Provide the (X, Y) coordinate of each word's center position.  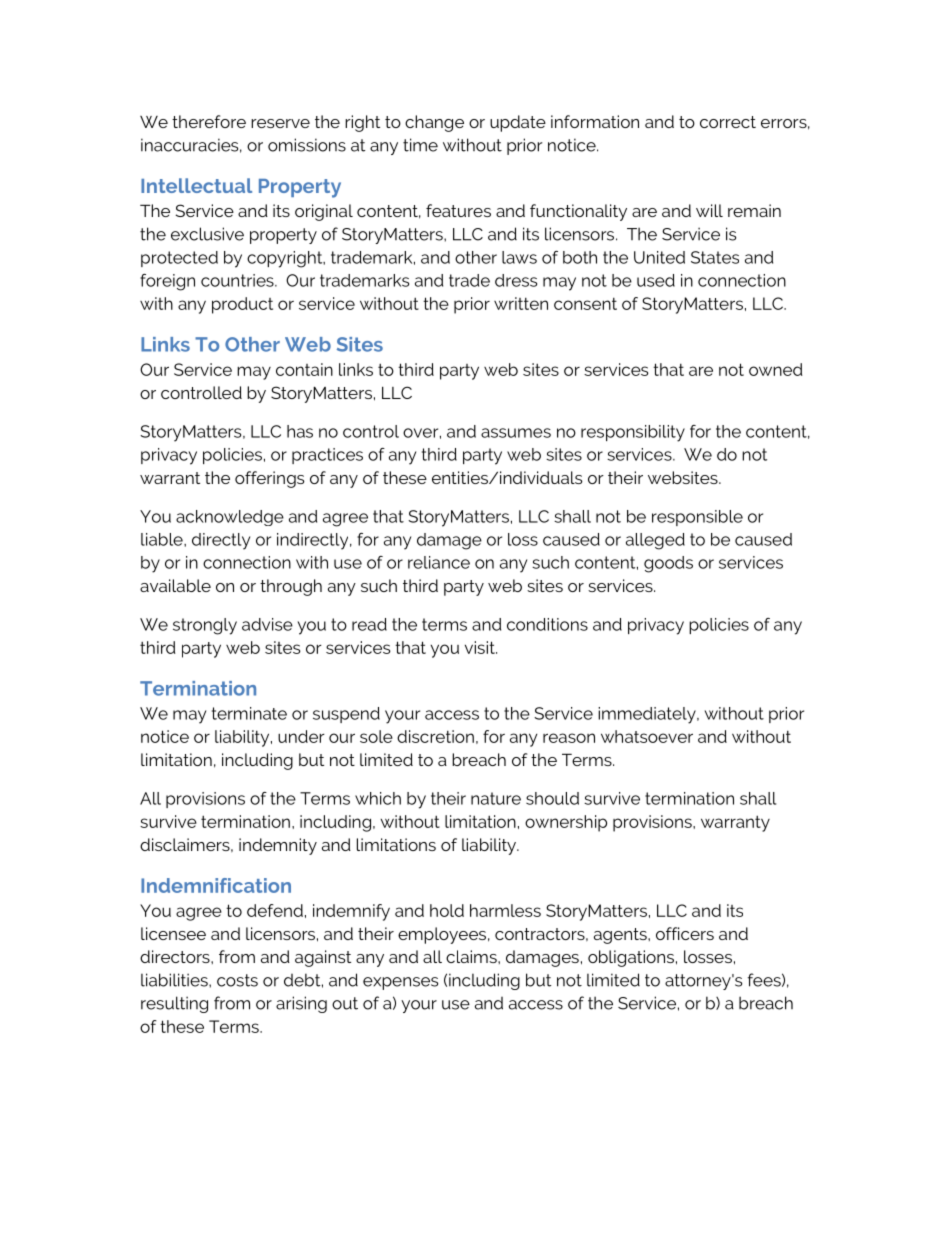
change (434, 123)
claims (472, 956)
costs (237, 980)
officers (685, 933)
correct (728, 122)
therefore (209, 121)
